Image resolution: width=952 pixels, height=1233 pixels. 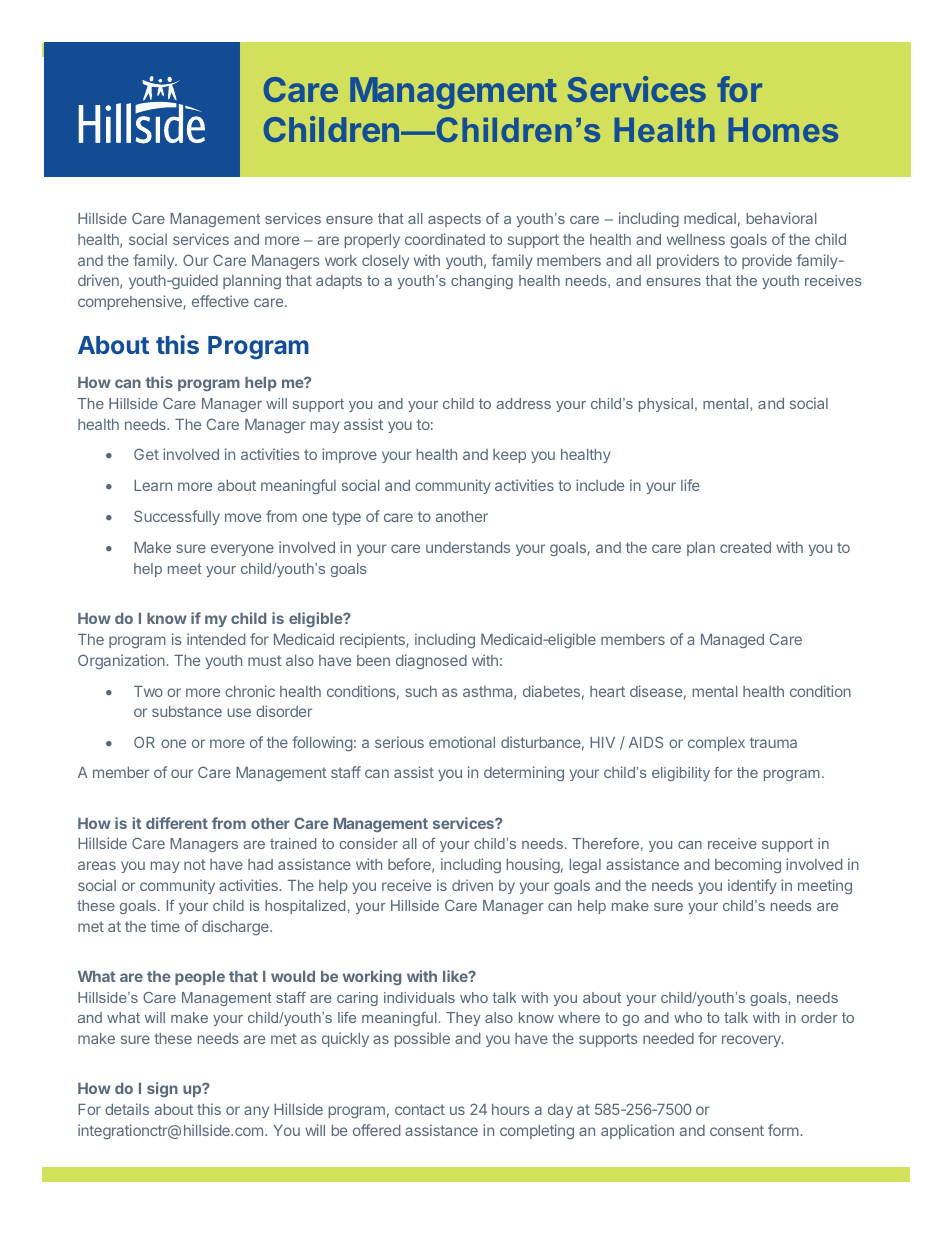 I want to click on contact, so click(x=420, y=1109).
